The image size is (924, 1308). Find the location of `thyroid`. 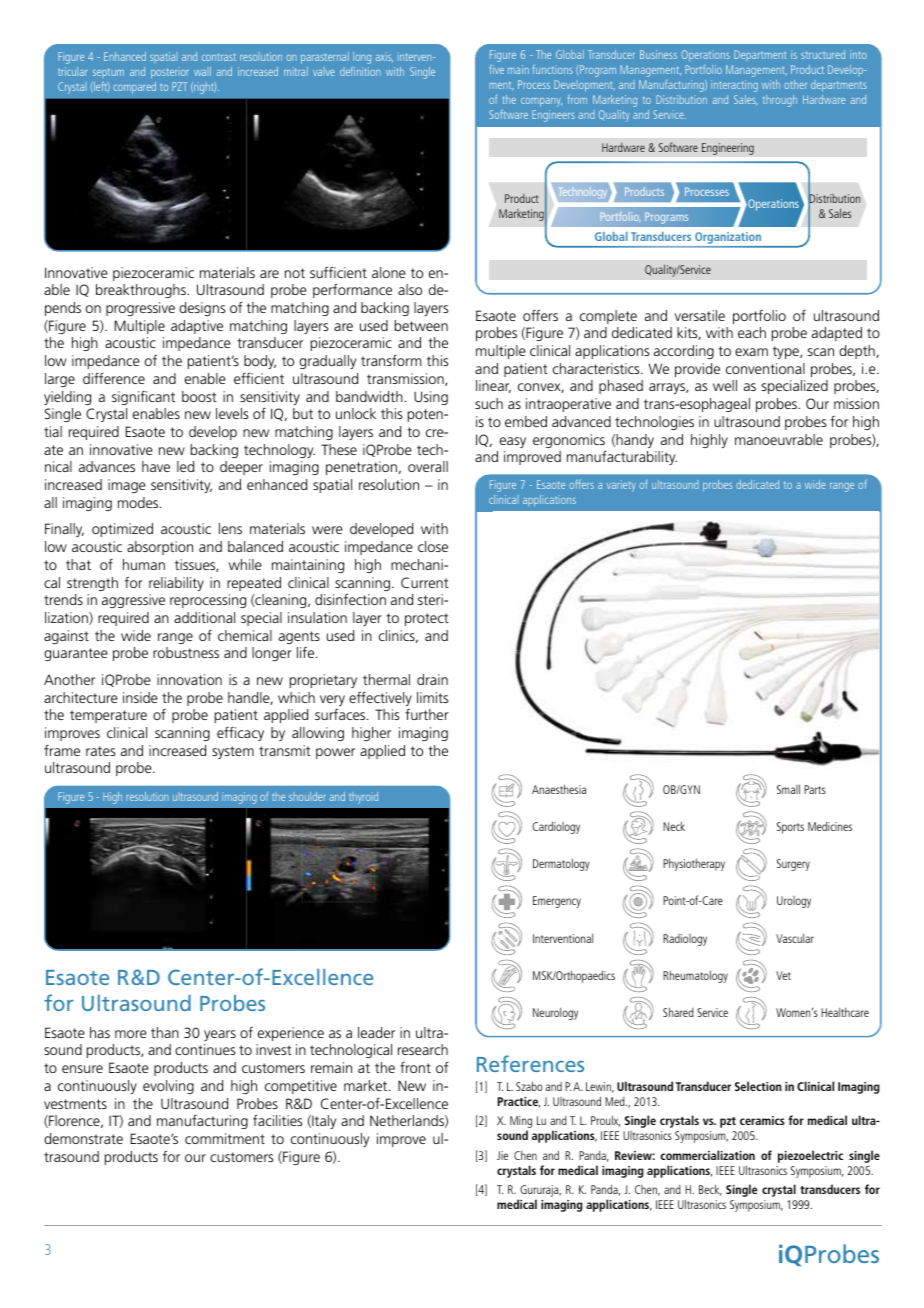

thyroid is located at coordinates (363, 798).
